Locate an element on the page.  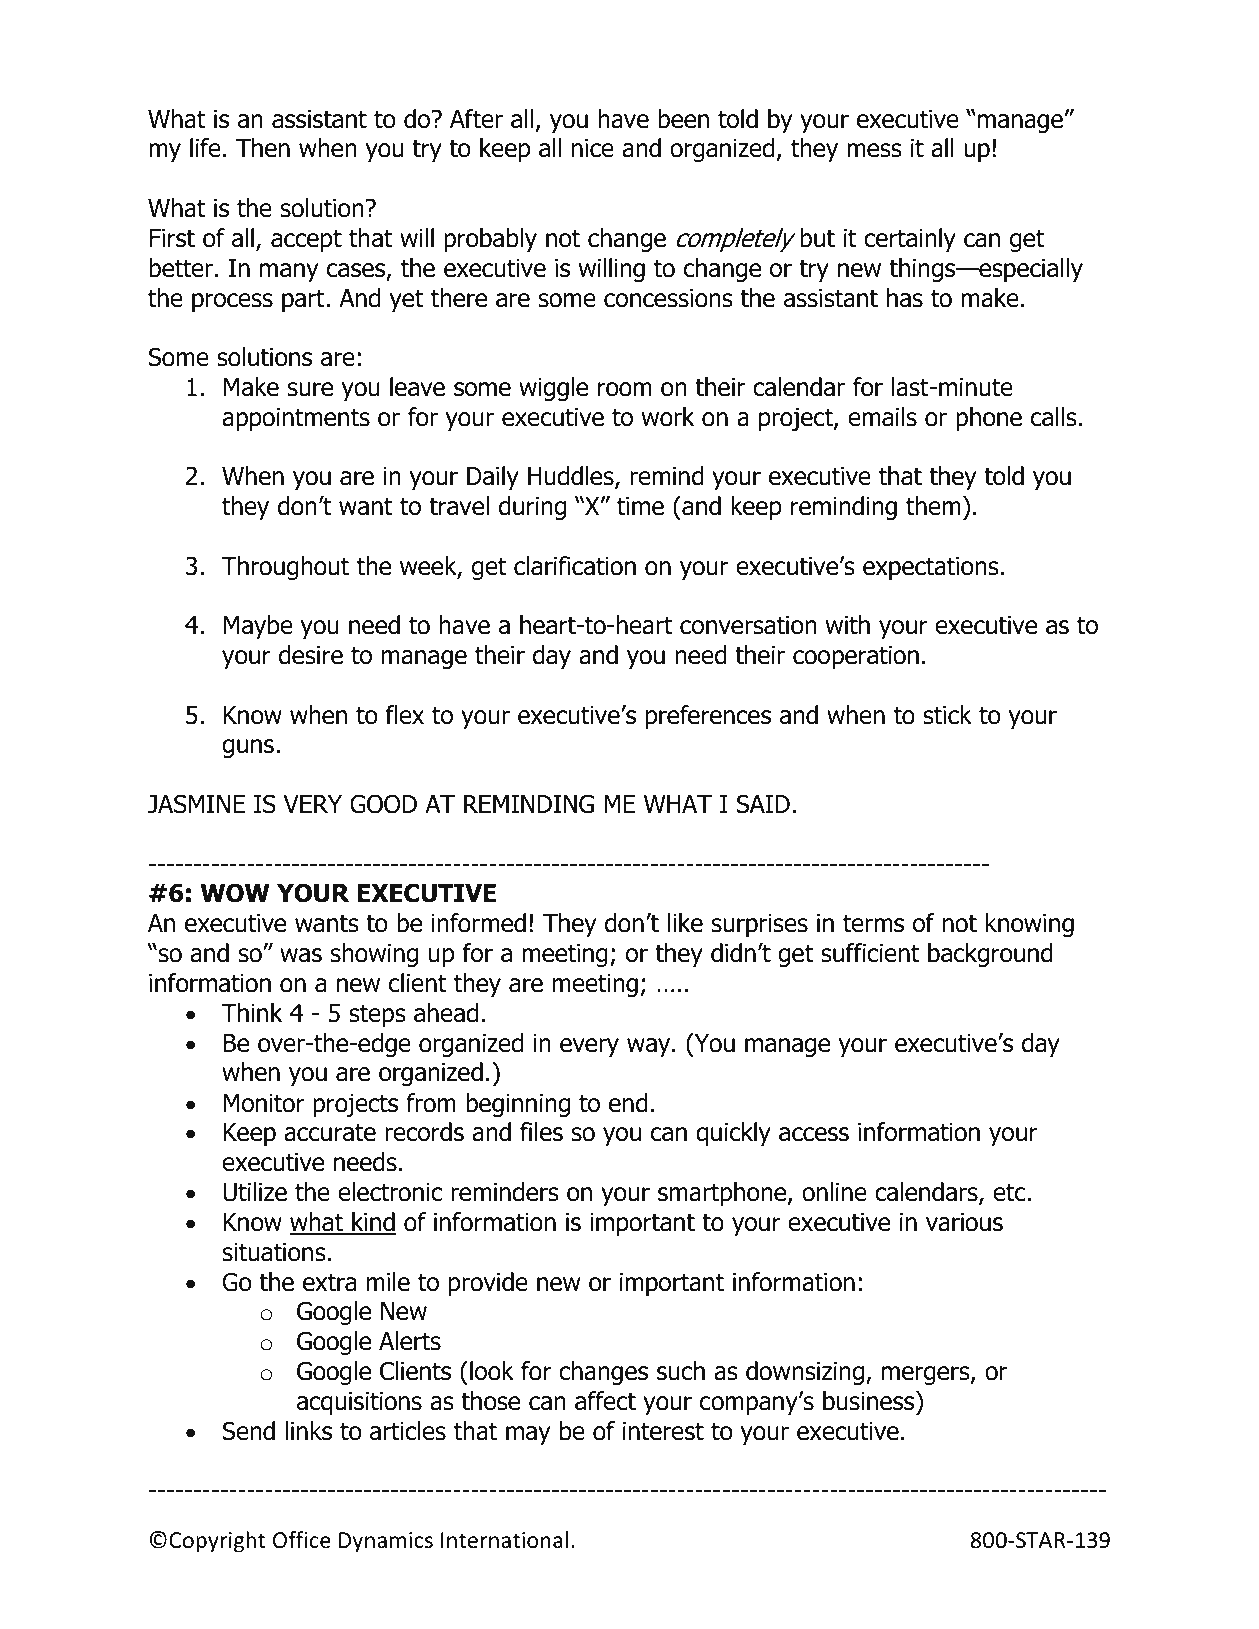
Then is located at coordinates (263, 148).
